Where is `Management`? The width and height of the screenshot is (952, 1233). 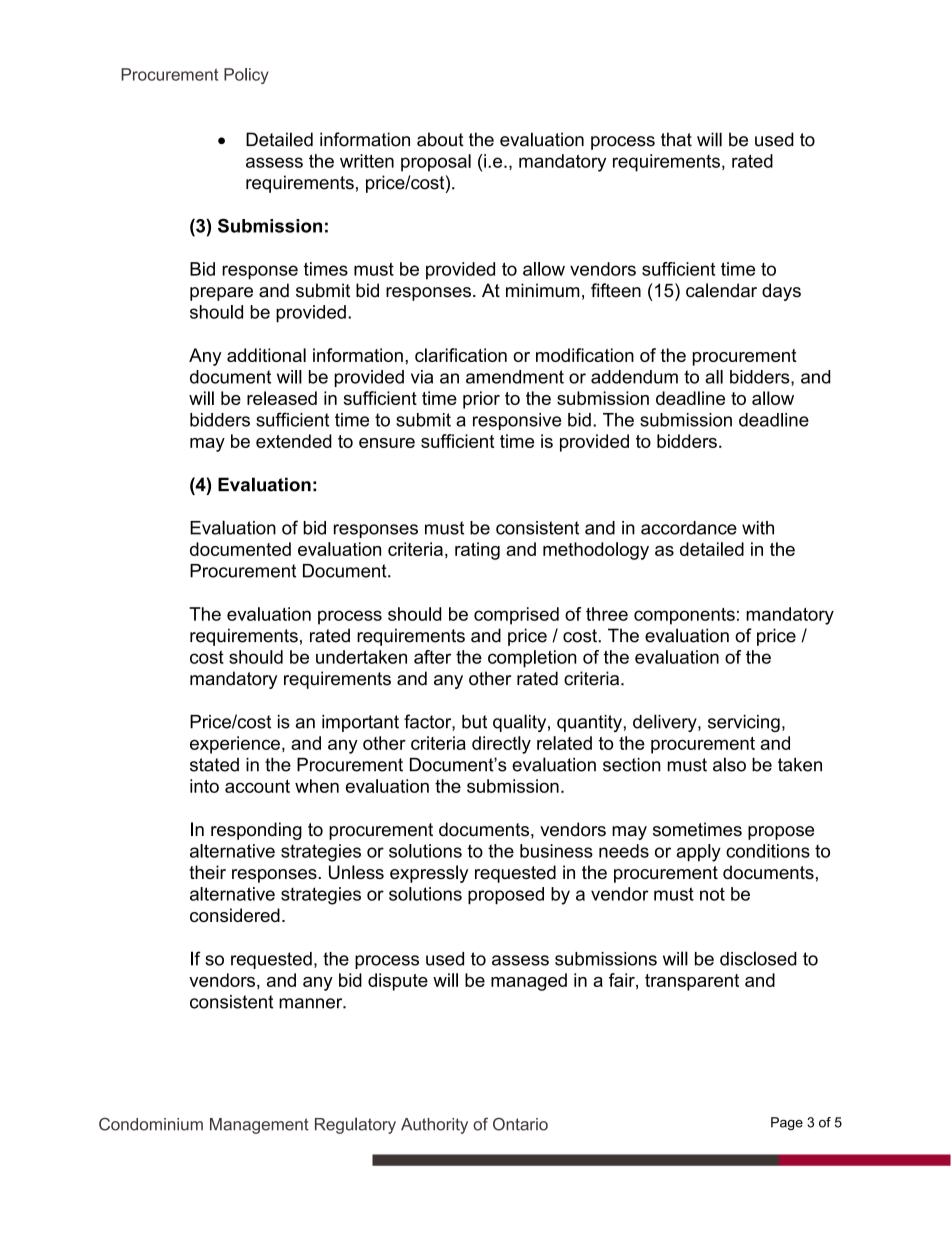
Management is located at coordinates (259, 1126).
